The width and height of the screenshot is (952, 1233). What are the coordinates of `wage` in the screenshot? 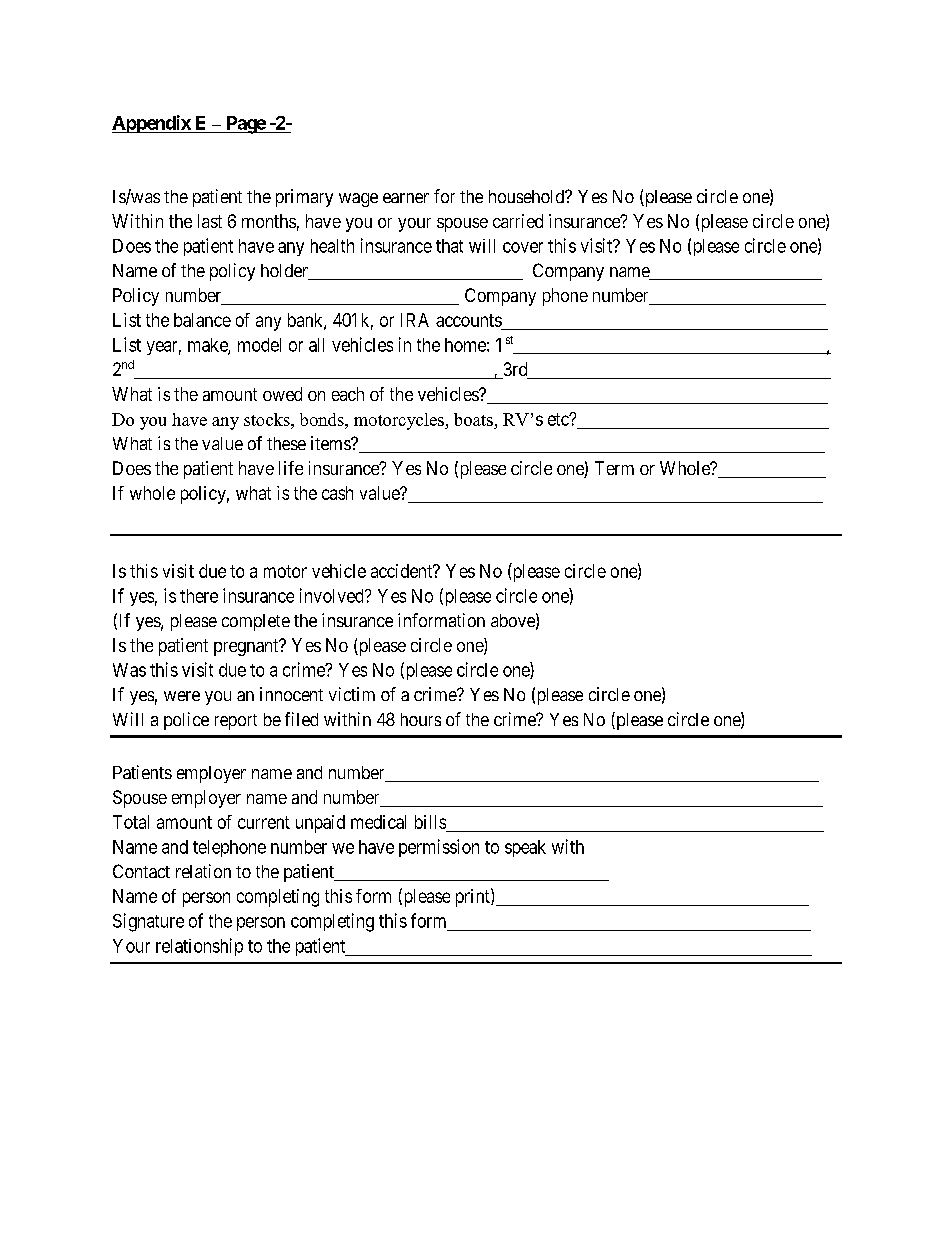 It's located at (358, 200).
